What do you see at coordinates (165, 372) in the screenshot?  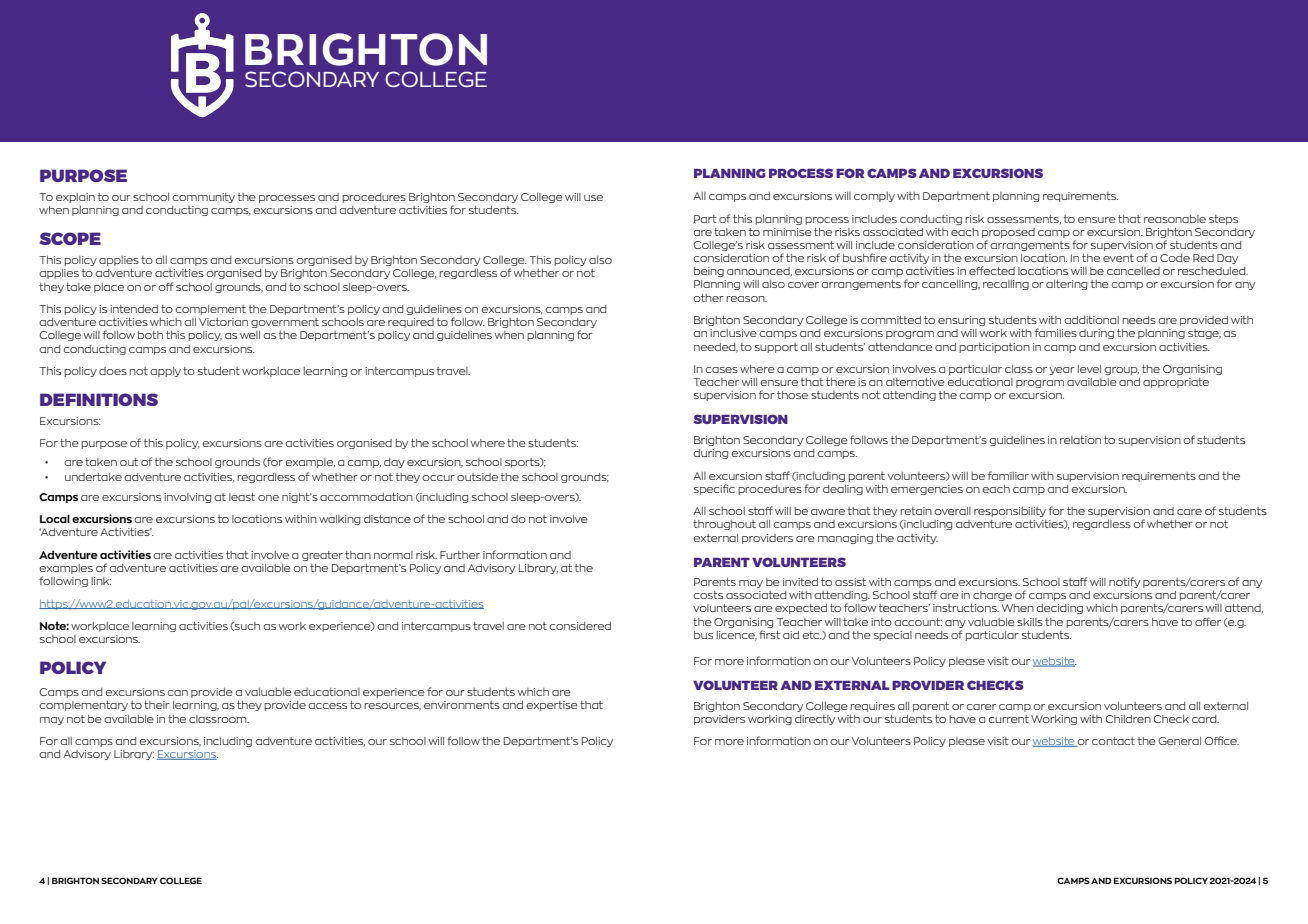 I see `apply` at bounding box center [165, 372].
